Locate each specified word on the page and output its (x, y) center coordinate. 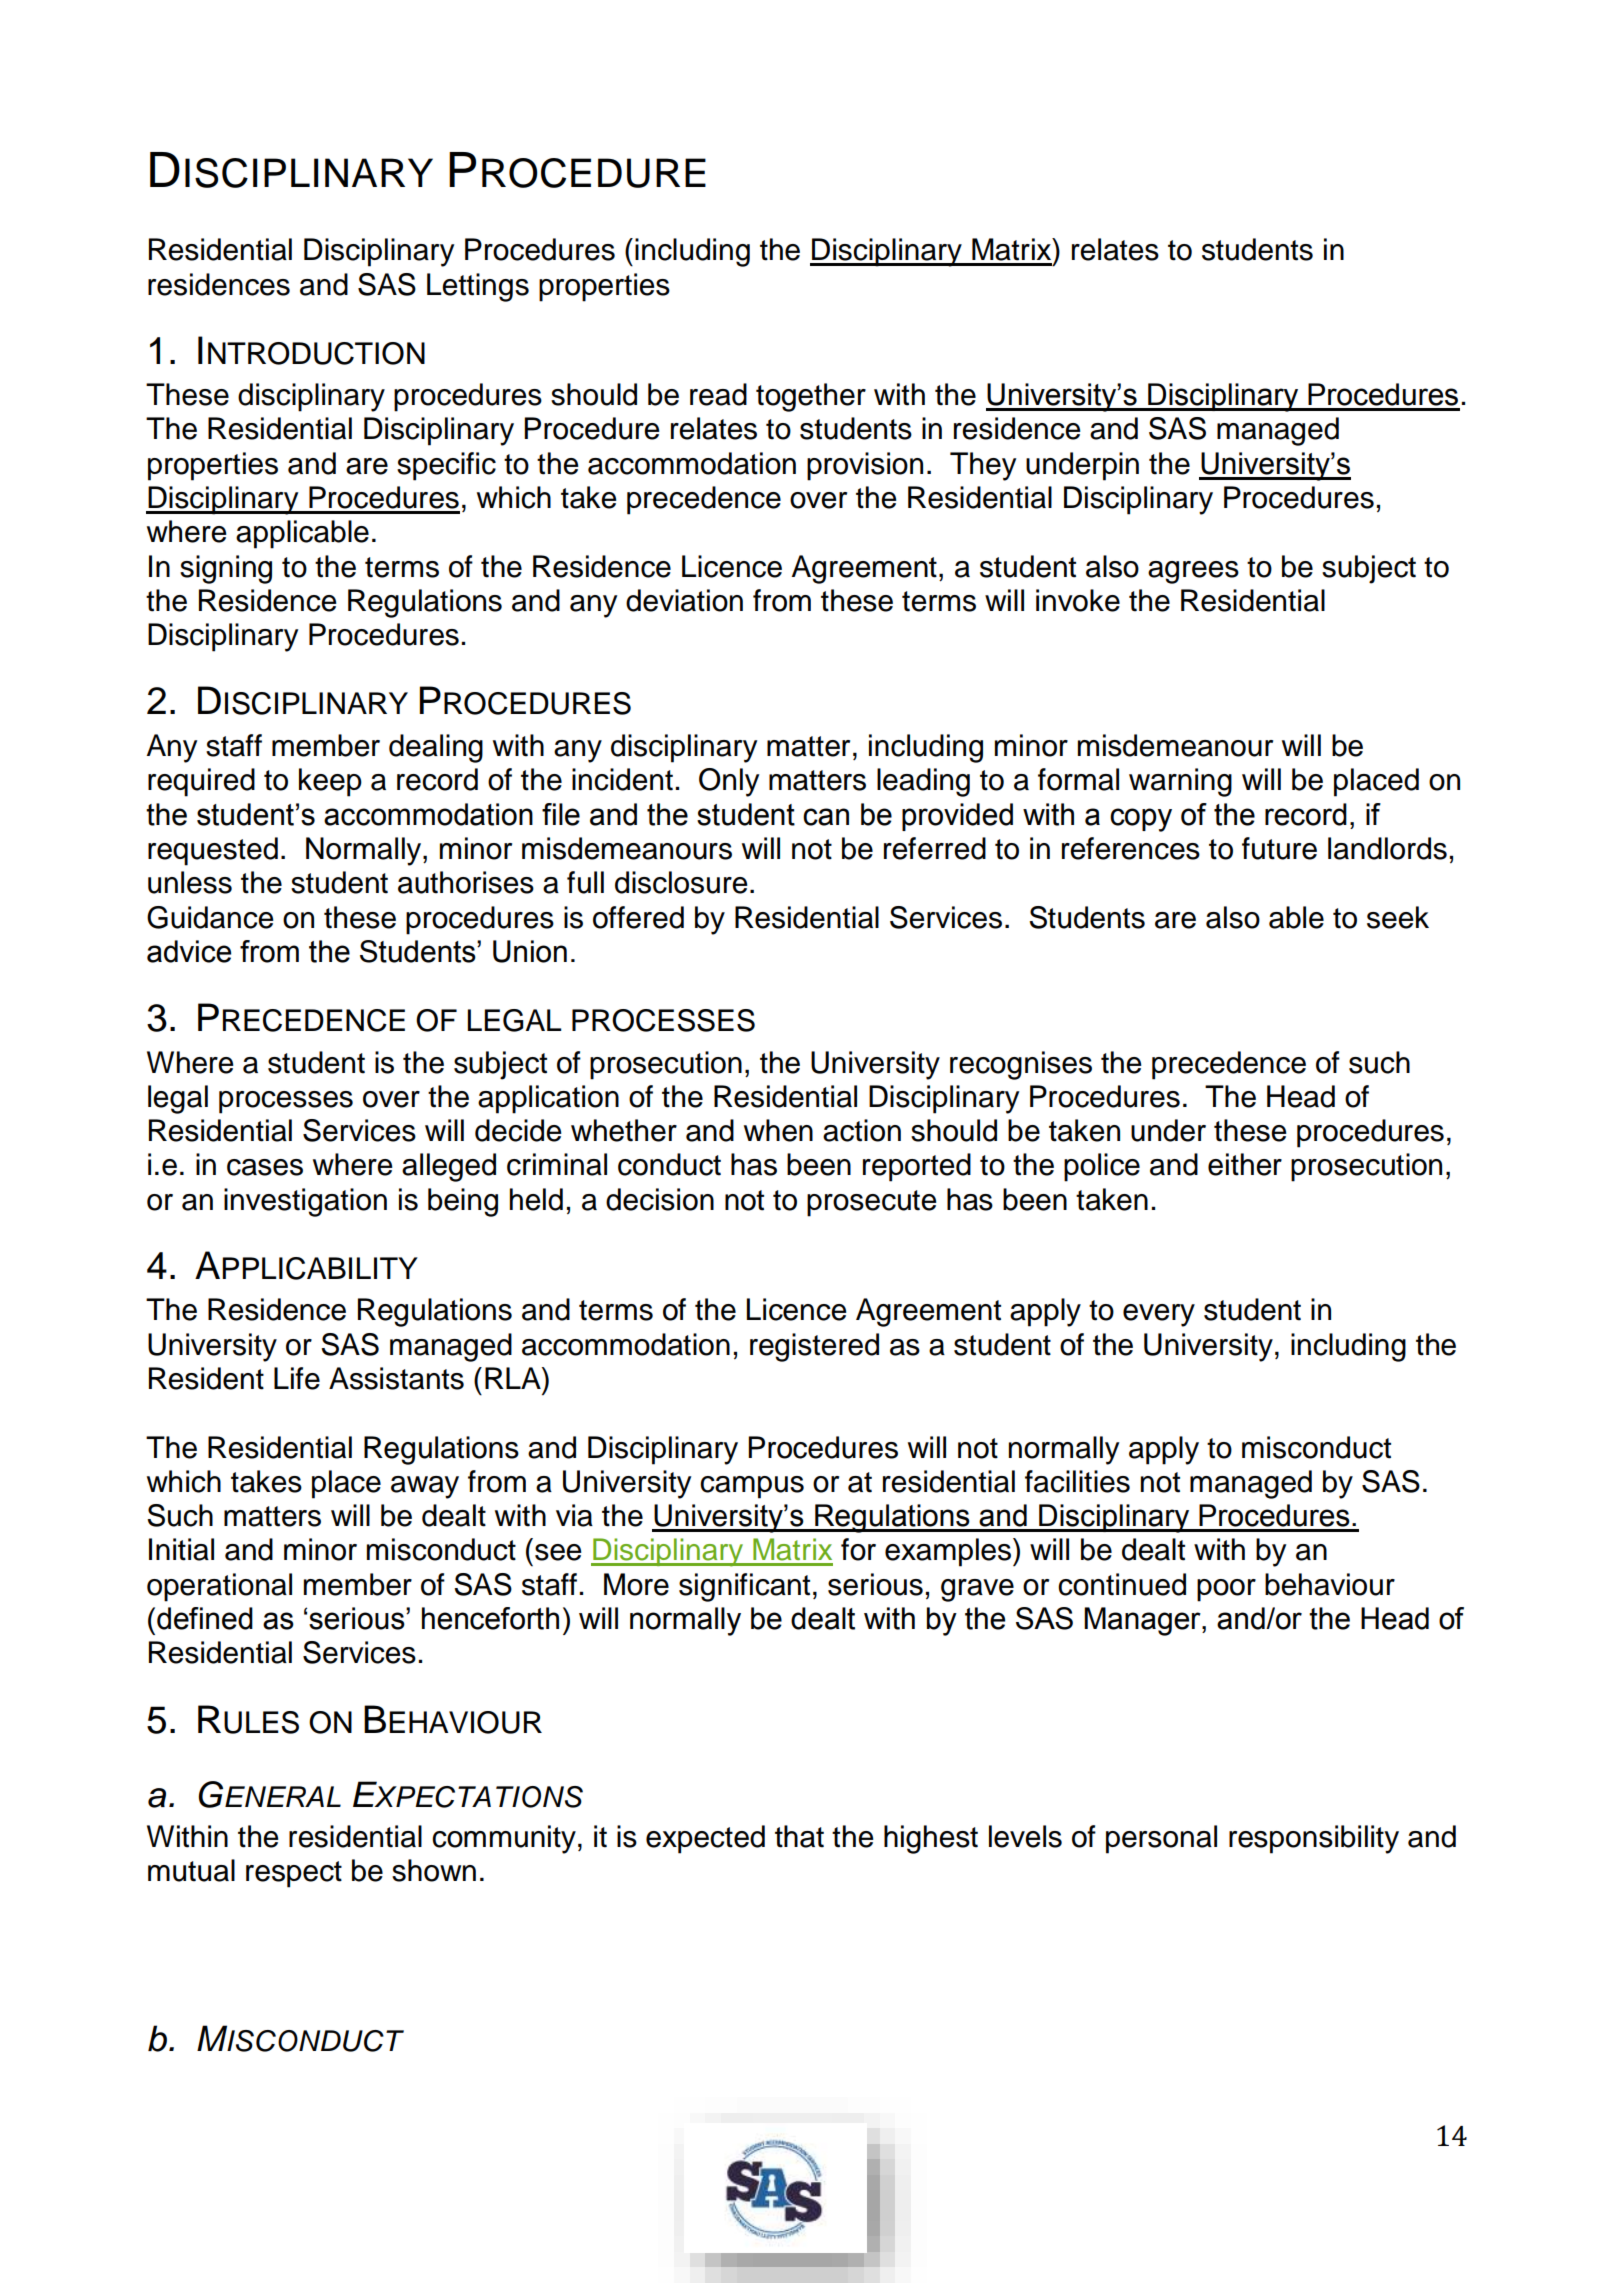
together (811, 397)
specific (446, 466)
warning (1180, 782)
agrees (1193, 572)
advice (189, 951)
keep (330, 782)
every (1159, 1315)
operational (219, 1587)
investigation (305, 1202)
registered (814, 1347)
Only (729, 782)
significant (744, 1587)
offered (638, 917)
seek (1398, 917)
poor (1226, 1590)
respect (294, 1874)
